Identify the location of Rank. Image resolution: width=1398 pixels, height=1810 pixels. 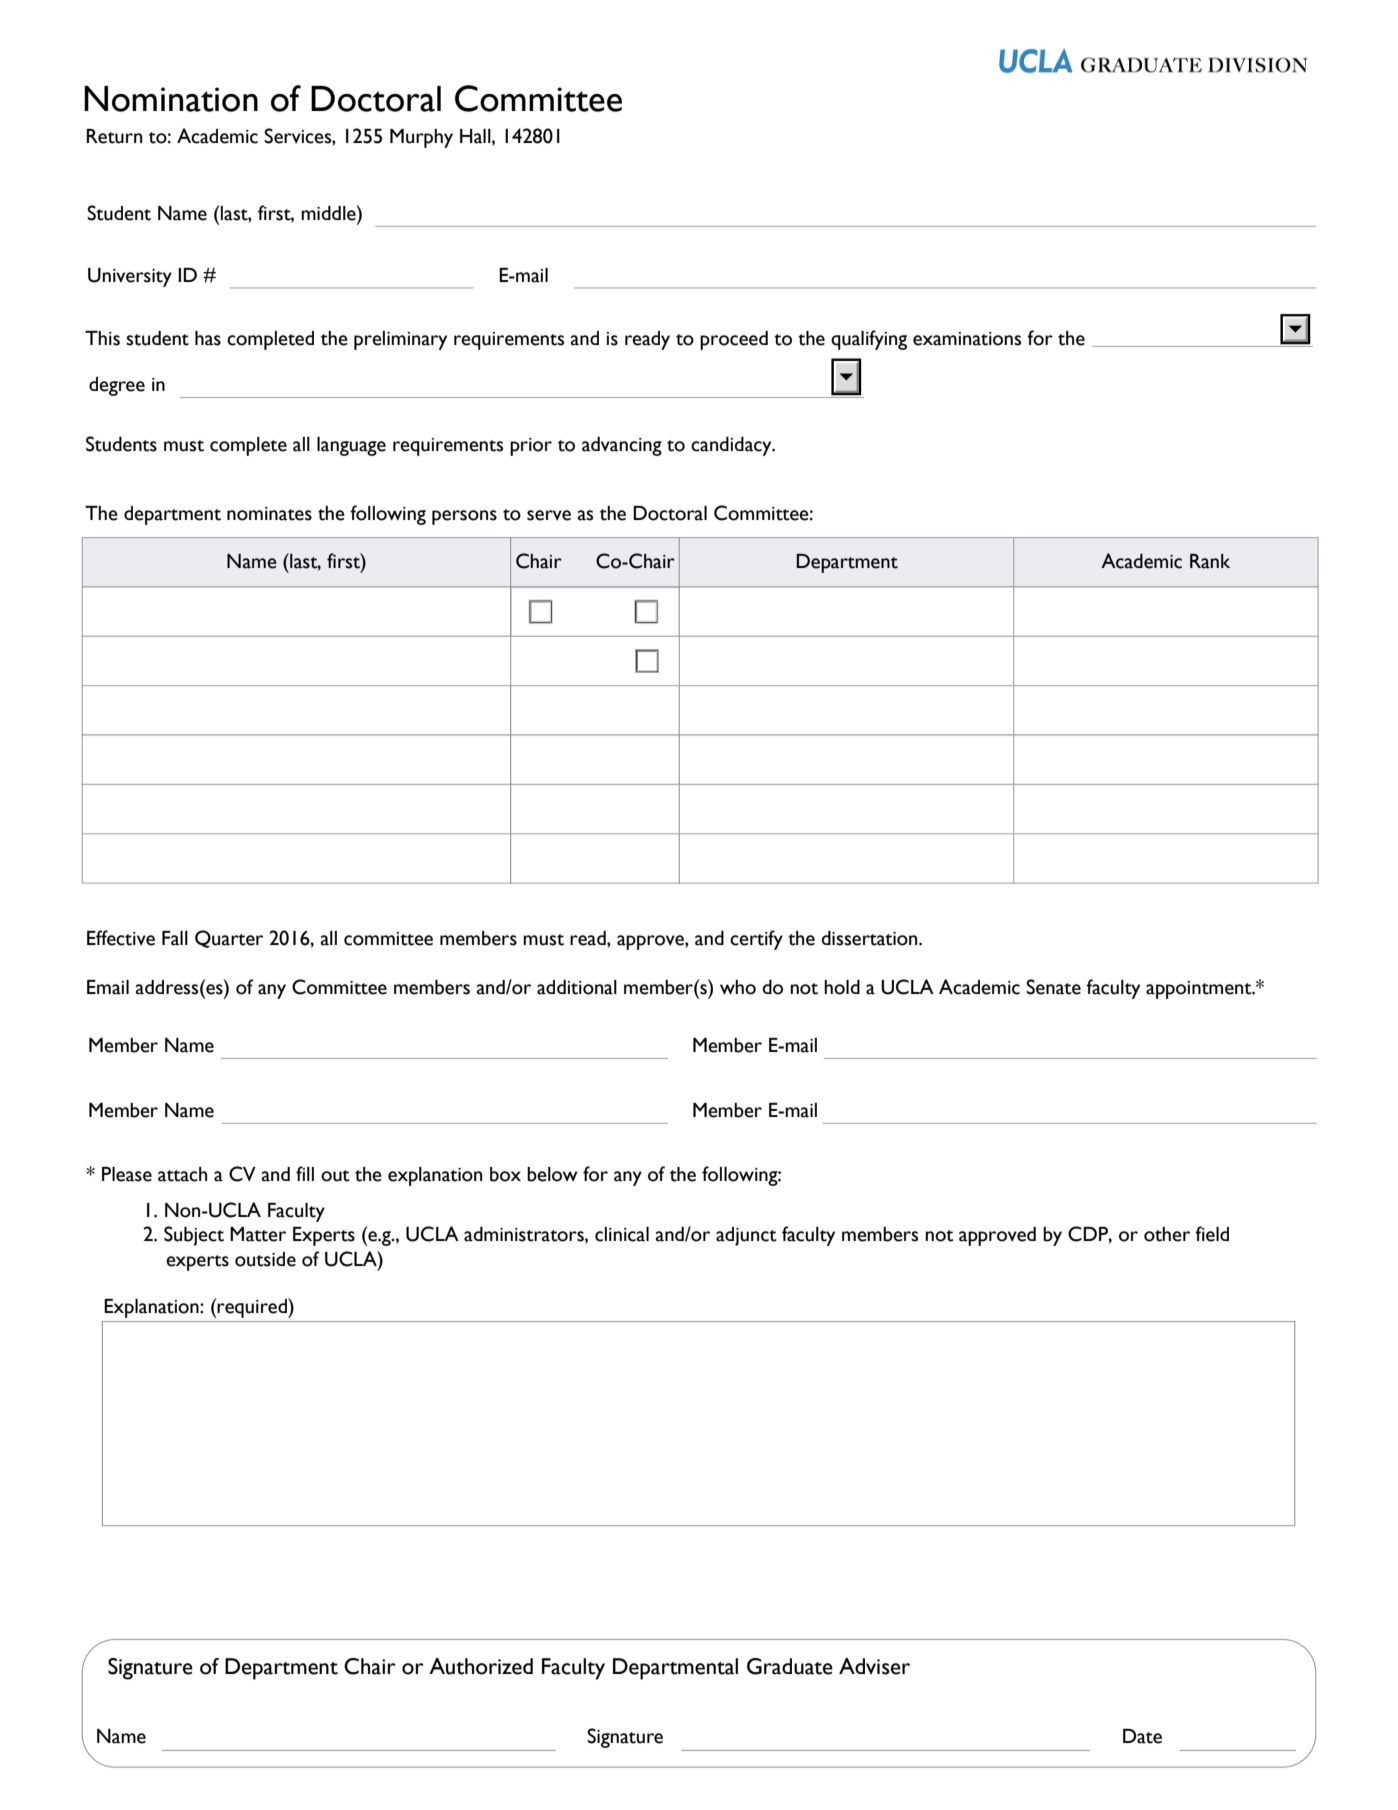
(1210, 561).
